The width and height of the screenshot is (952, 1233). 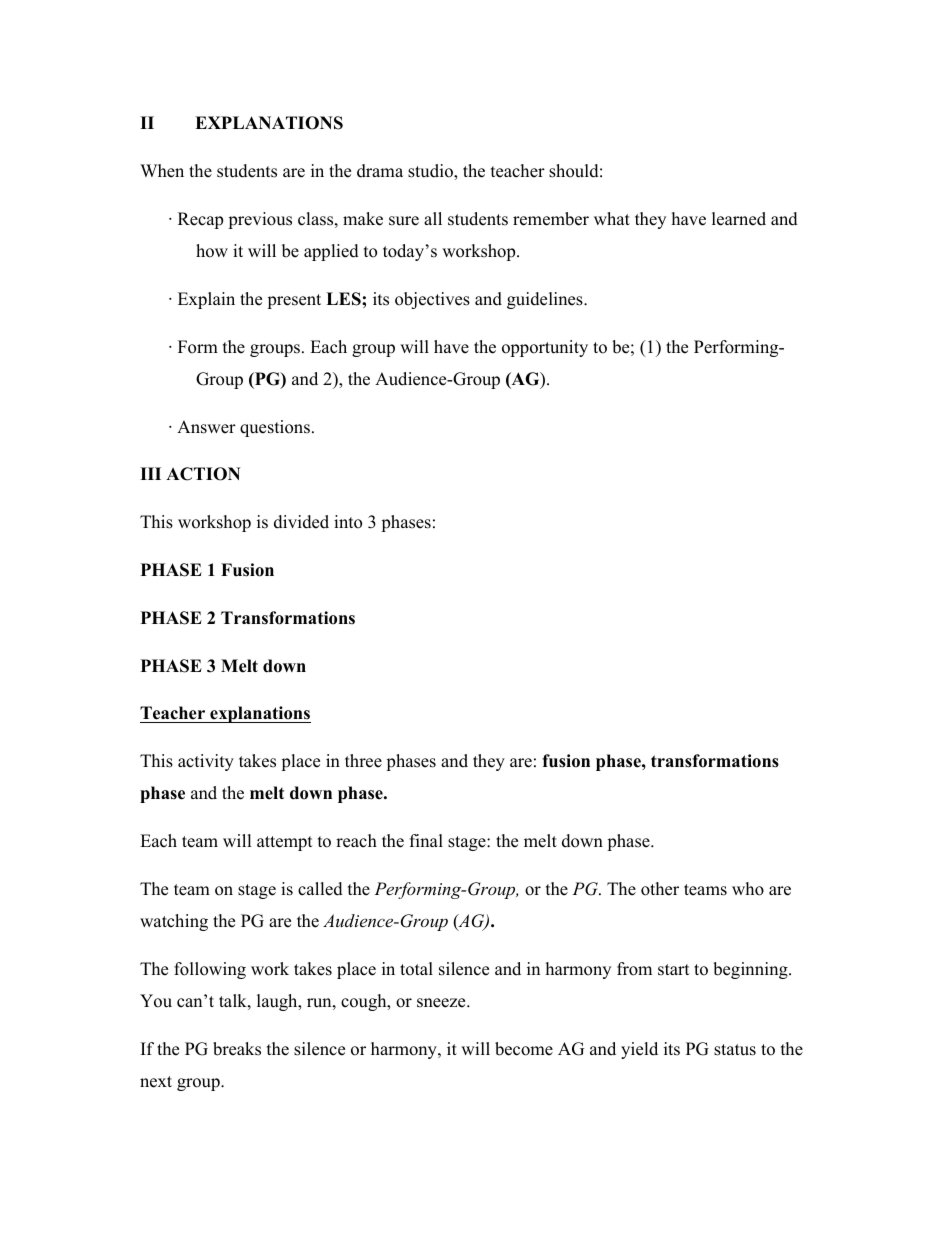 I want to click on breaks, so click(x=237, y=1049).
